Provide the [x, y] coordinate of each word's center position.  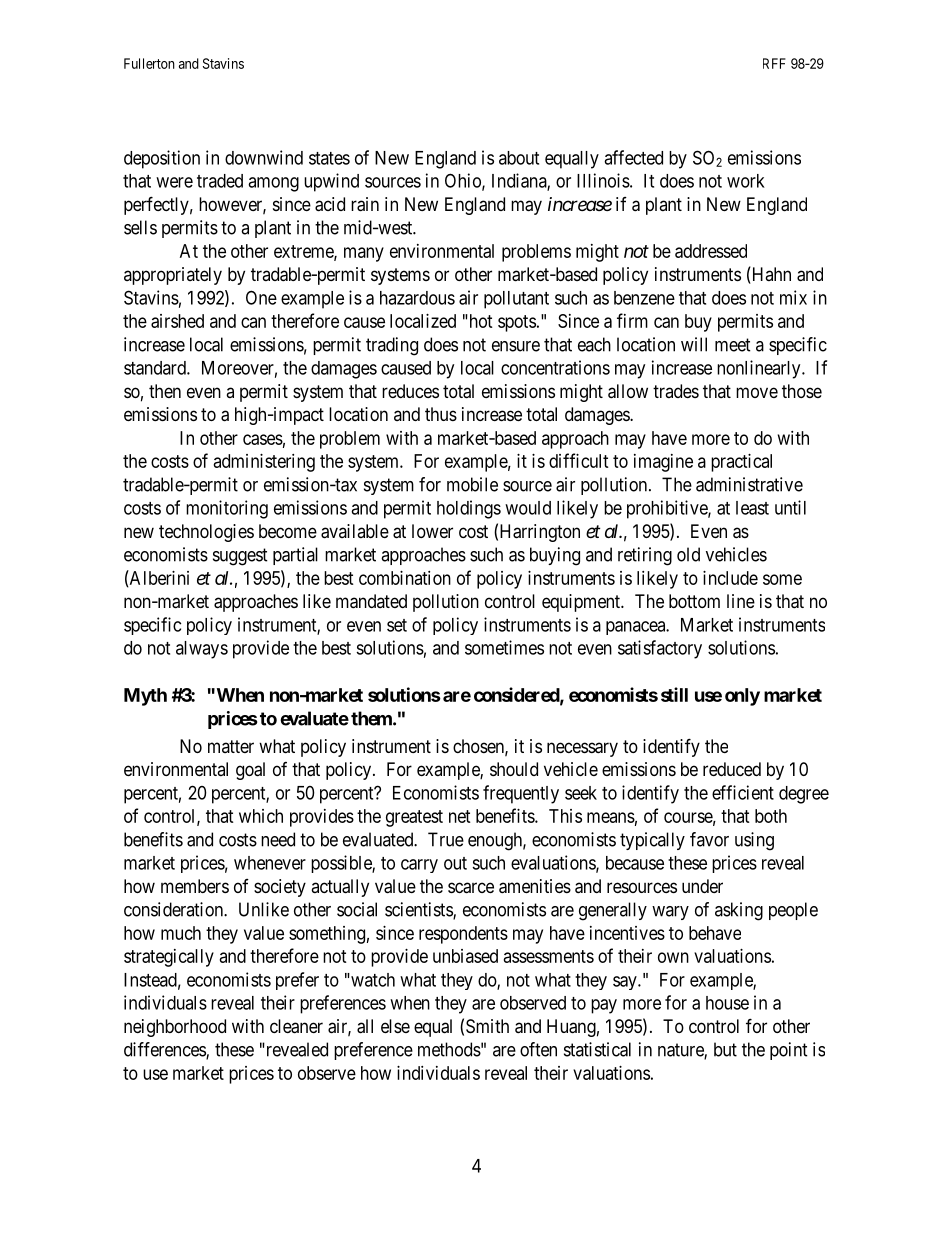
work [746, 181]
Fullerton [149, 63]
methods [449, 1049]
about [519, 158]
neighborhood [175, 1028]
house [727, 1003]
